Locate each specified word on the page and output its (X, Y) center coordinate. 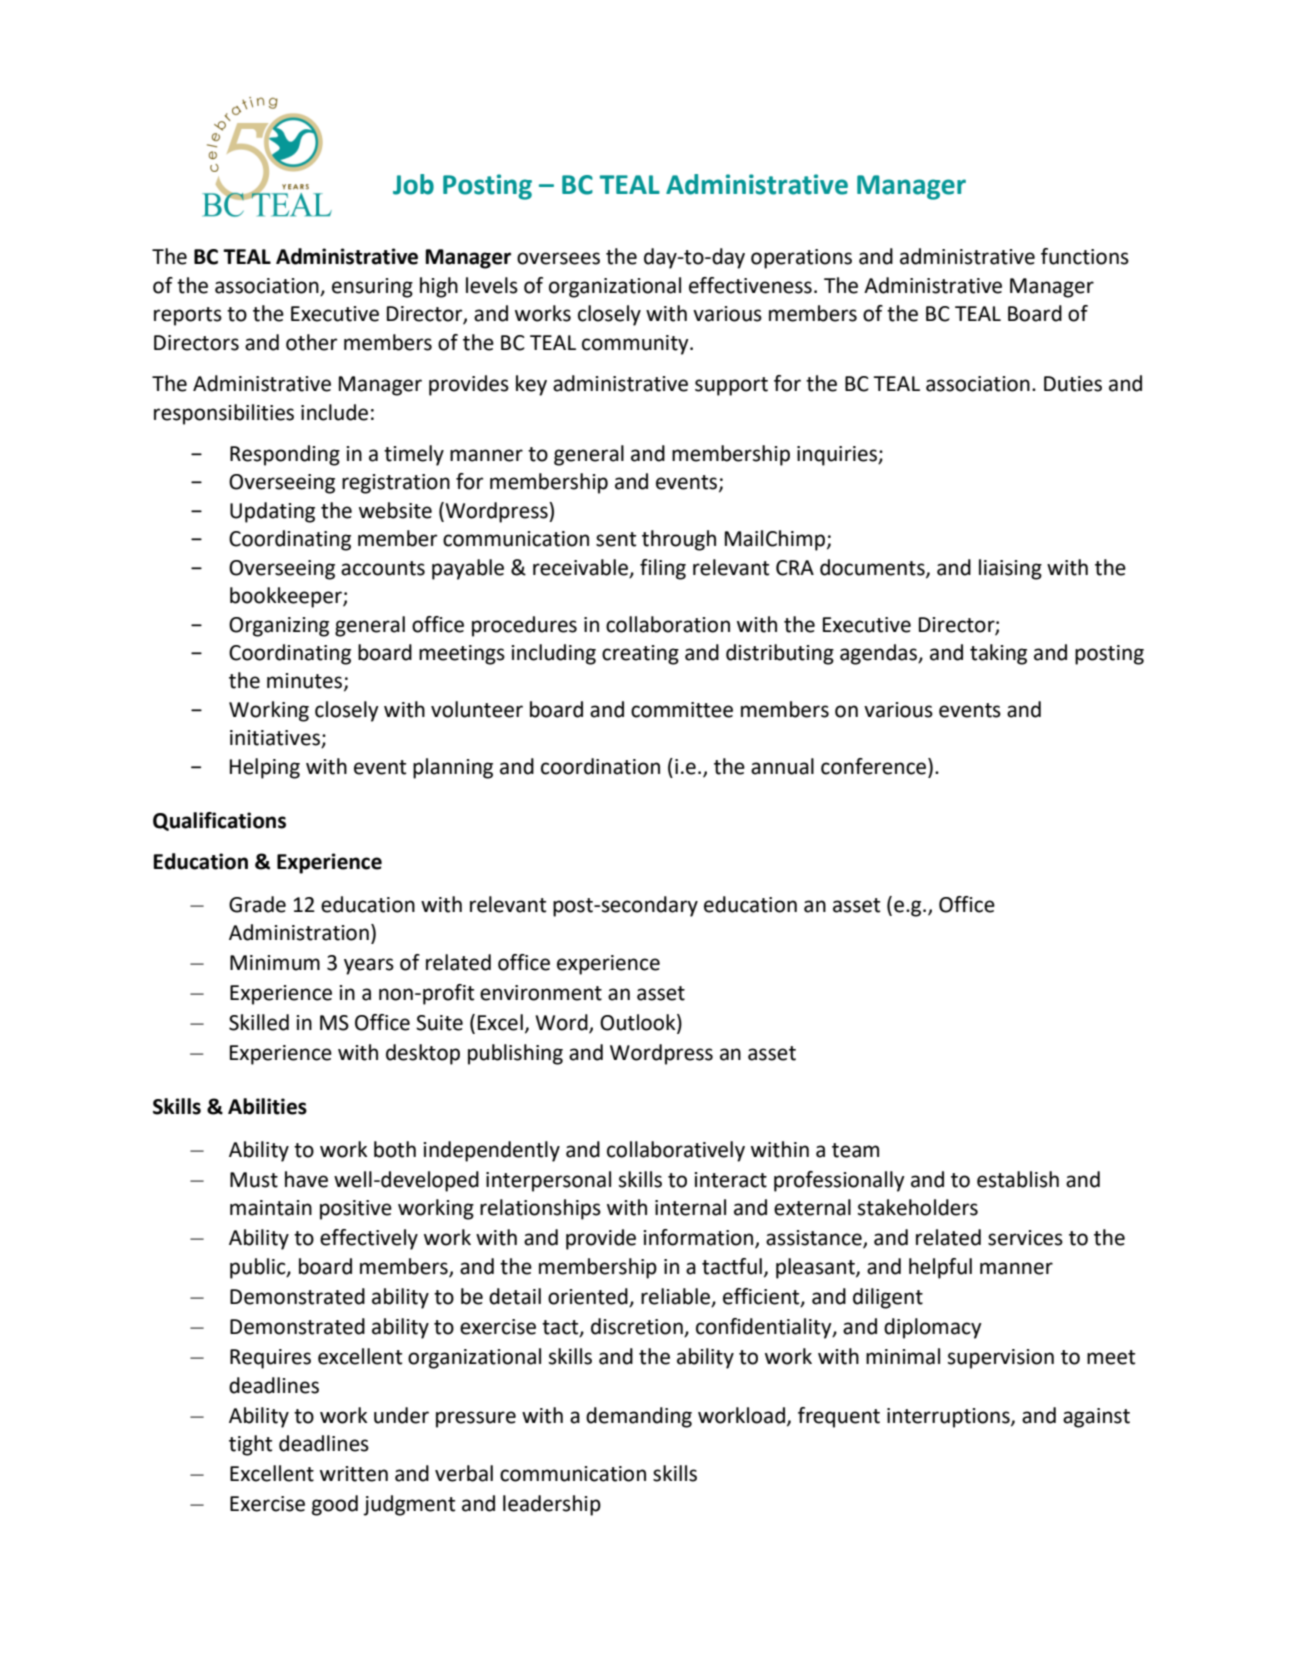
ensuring (372, 288)
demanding (639, 1417)
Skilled (259, 1022)
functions (1085, 256)
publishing (515, 1054)
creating (640, 655)
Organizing (279, 627)
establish (1018, 1179)
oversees (558, 258)
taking (998, 654)
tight (250, 1445)
